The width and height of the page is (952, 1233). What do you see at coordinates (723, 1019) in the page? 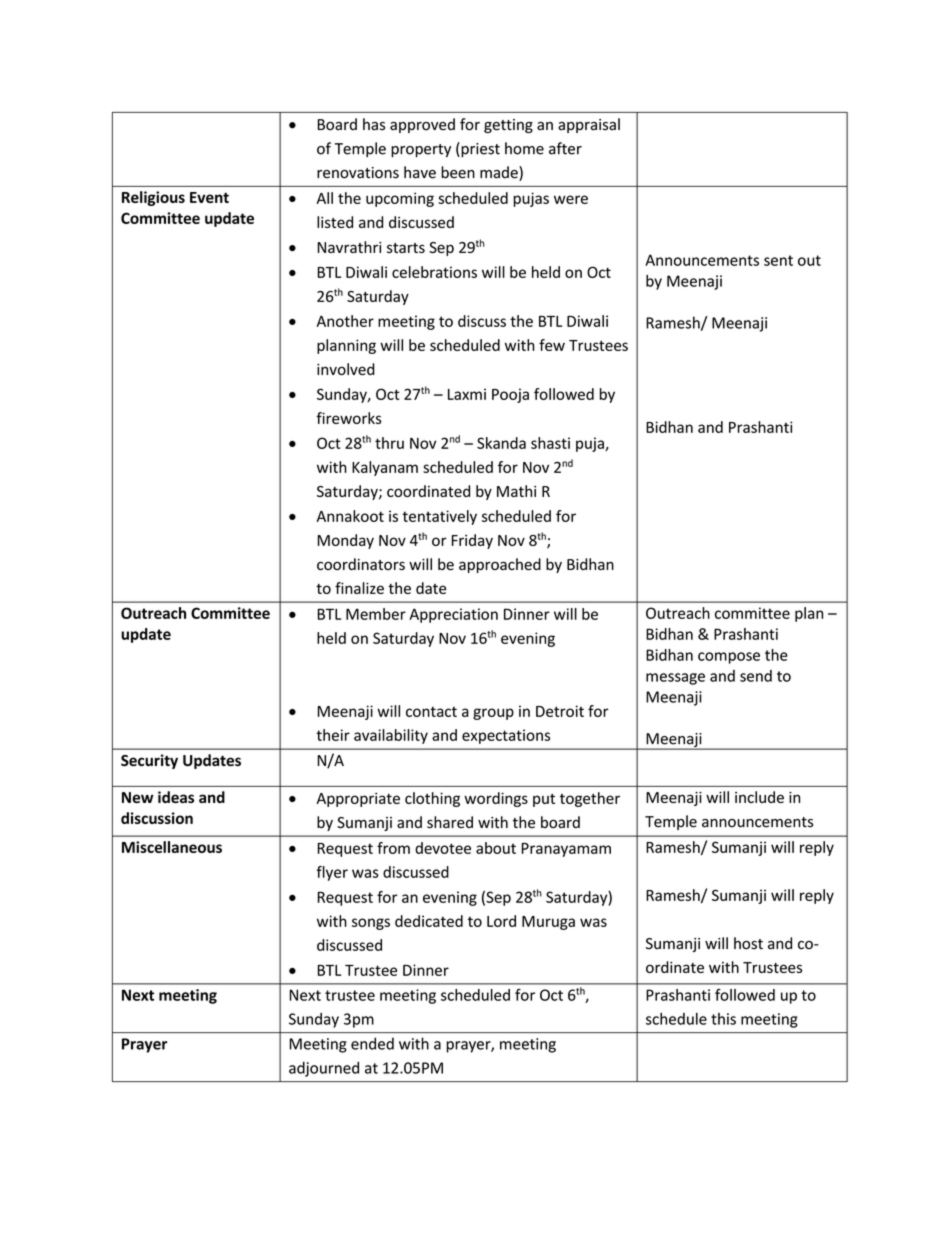
I see `this` at bounding box center [723, 1019].
